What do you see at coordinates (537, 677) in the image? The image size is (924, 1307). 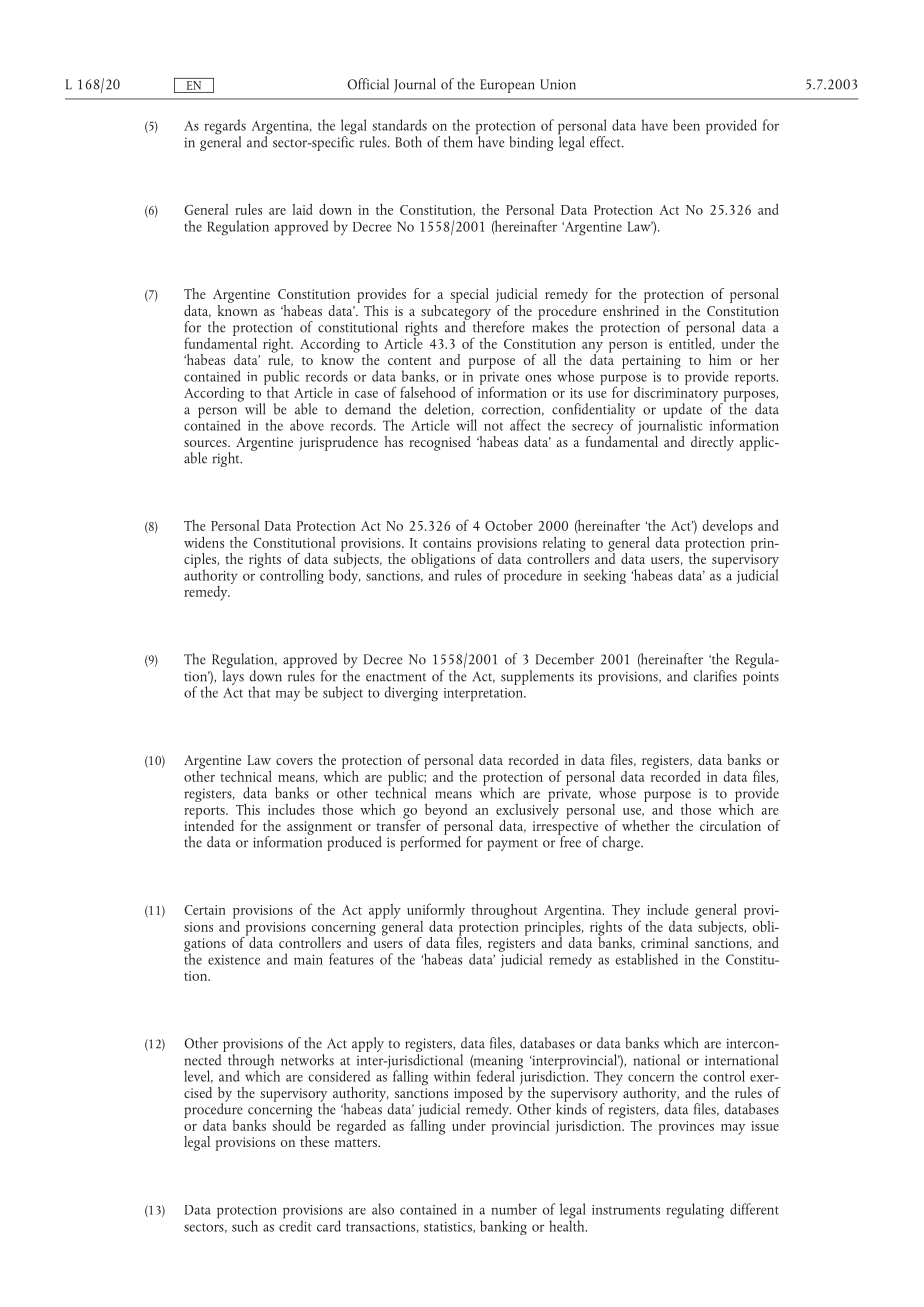 I see `supplements` at bounding box center [537, 677].
